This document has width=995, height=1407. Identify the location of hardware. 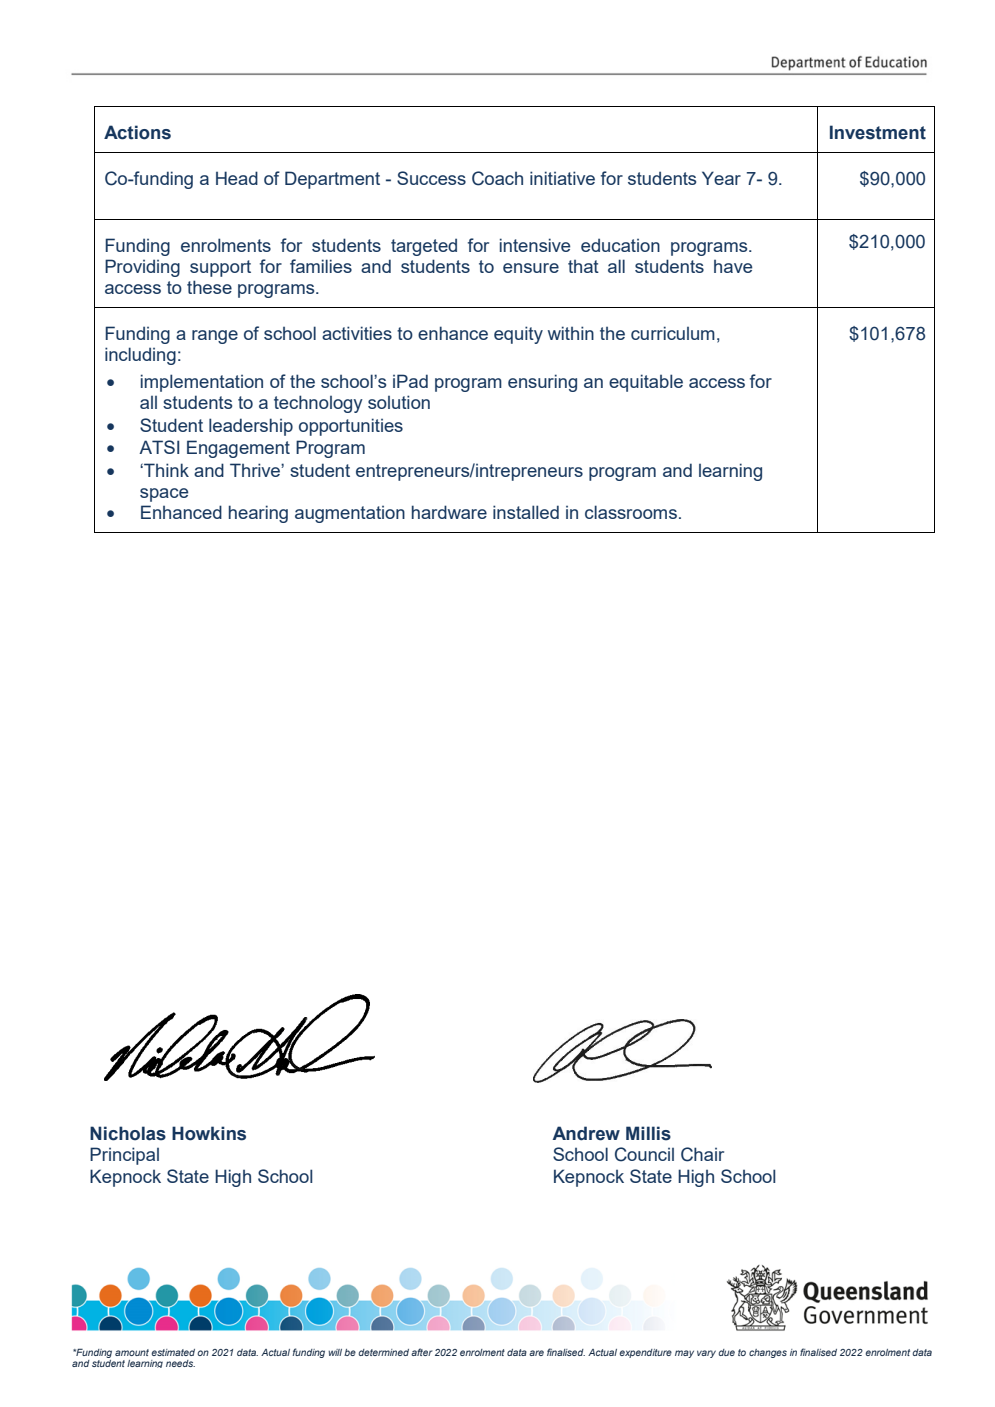
(449, 512).
